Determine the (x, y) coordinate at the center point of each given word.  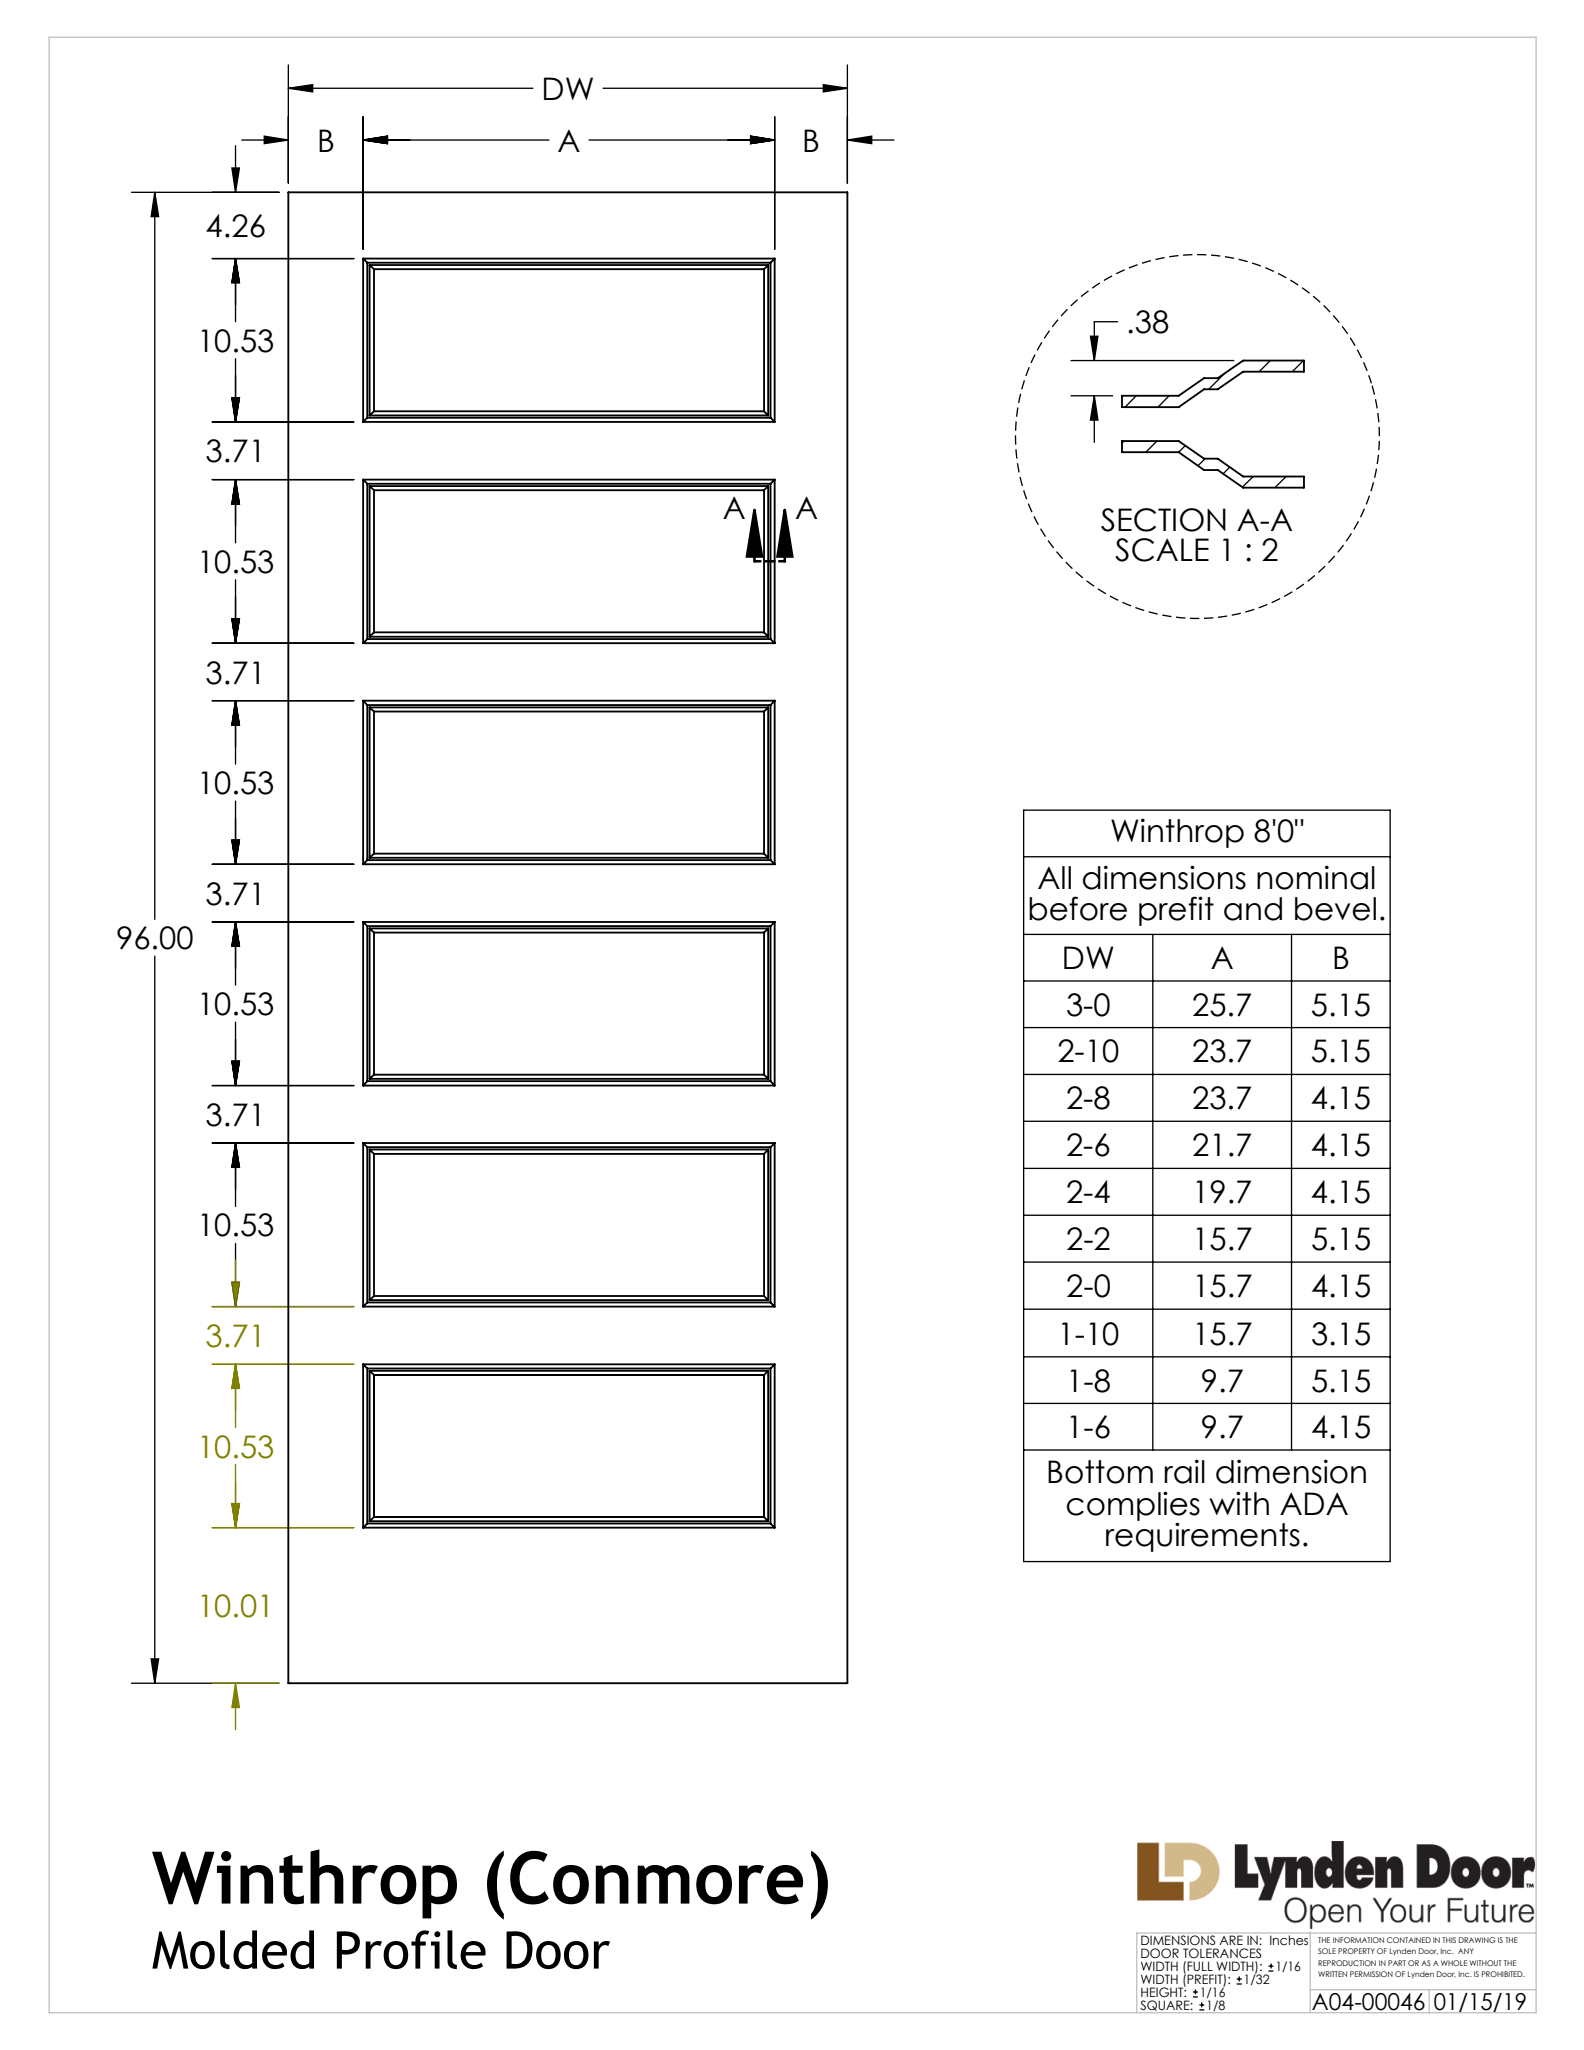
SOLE (1327, 1951)
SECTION (1163, 520)
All (1054, 877)
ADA (1314, 1503)
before (1078, 908)
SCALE (1162, 550)
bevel (1335, 909)
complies (1133, 1507)
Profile (411, 1949)
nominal (1316, 877)
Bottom (1100, 1472)
